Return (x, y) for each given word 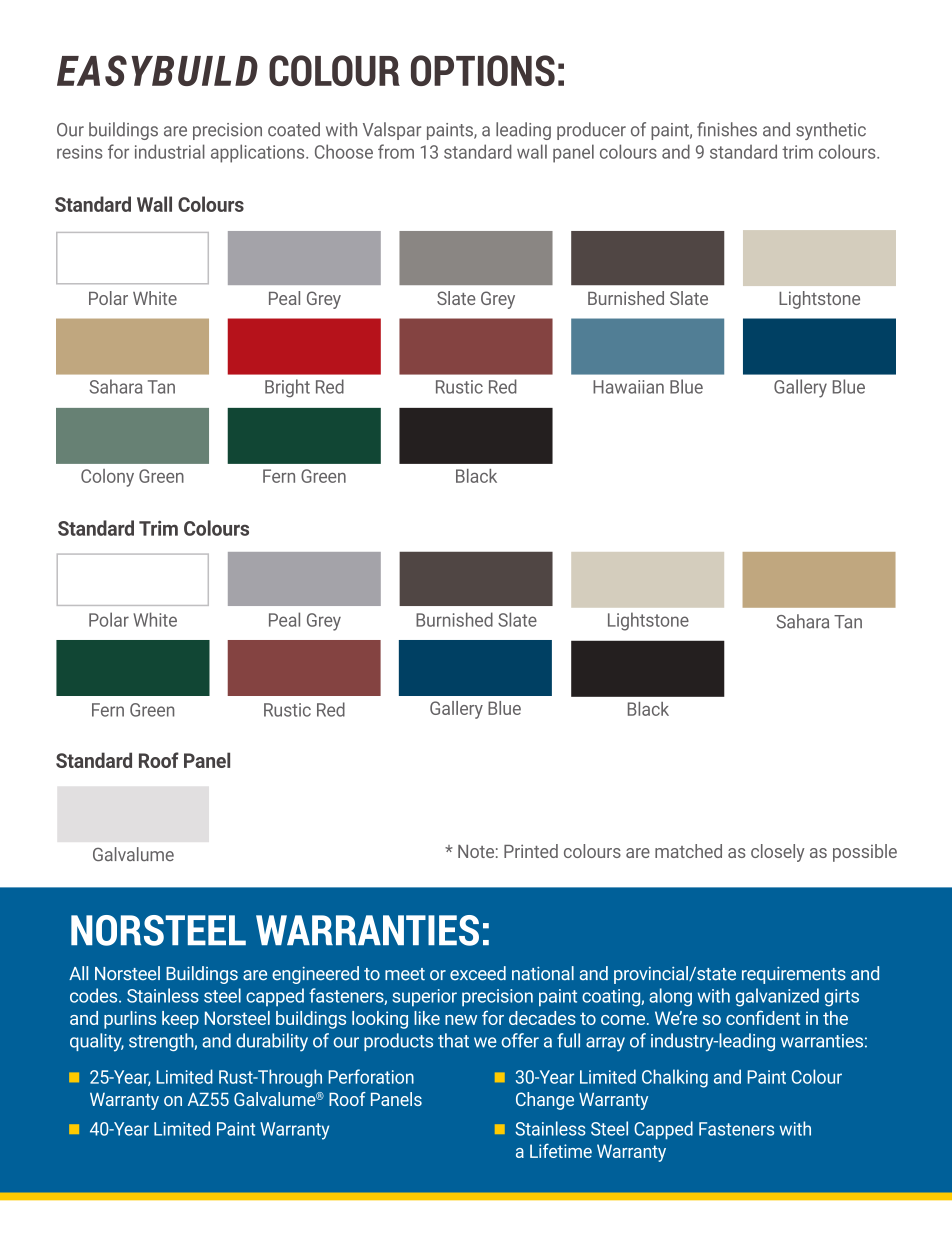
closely (778, 853)
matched (688, 851)
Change (545, 1101)
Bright (287, 388)
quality (97, 1042)
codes (95, 995)
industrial (170, 151)
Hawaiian (628, 387)
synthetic (831, 131)
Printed (531, 851)
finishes (727, 129)
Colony (107, 478)
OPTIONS (483, 70)
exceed (478, 973)
